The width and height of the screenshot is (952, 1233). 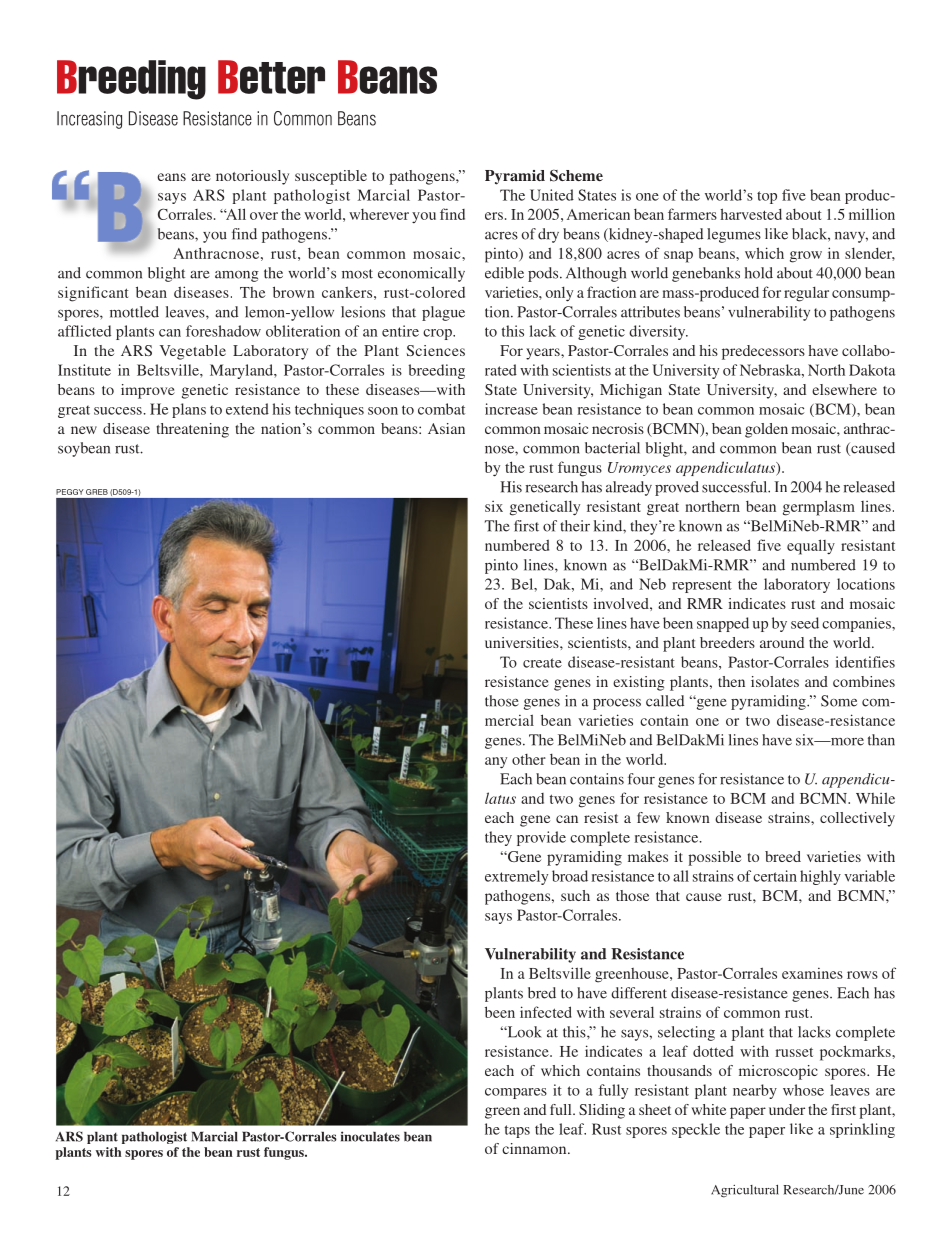 I want to click on around, so click(x=782, y=642).
